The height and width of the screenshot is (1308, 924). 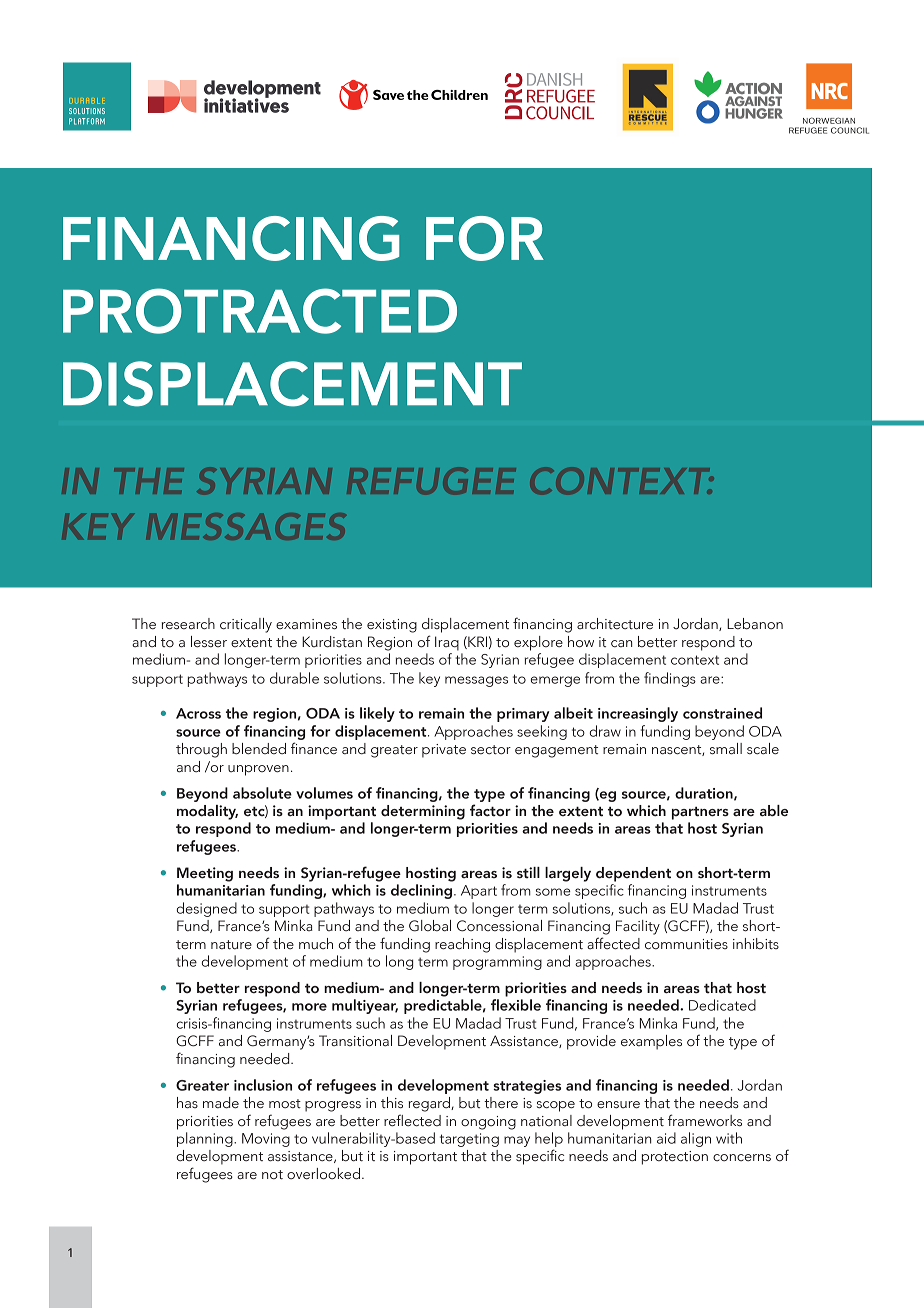 I want to click on targeting, so click(x=469, y=1140).
